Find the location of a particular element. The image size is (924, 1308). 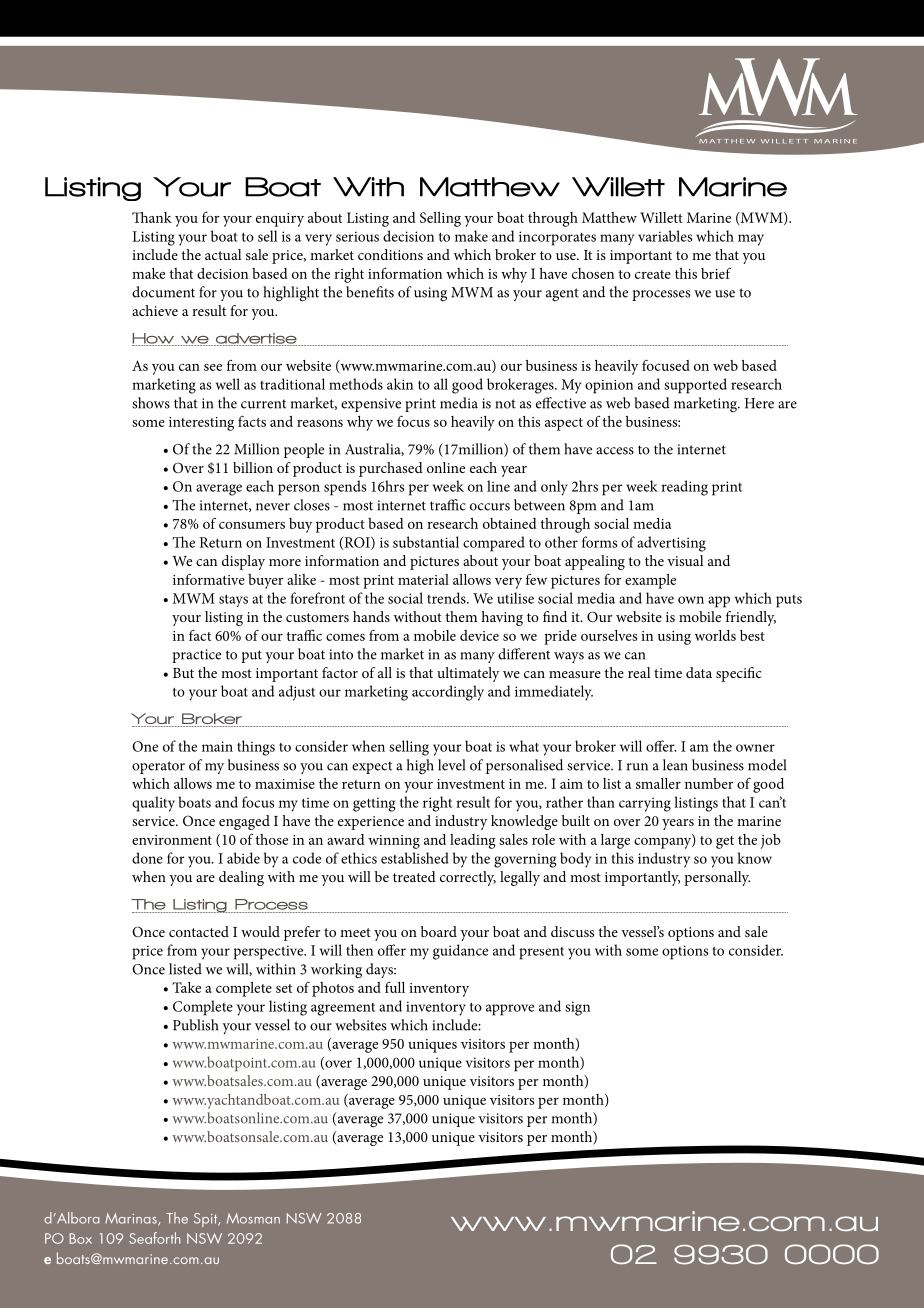

environment is located at coordinates (172, 840).
